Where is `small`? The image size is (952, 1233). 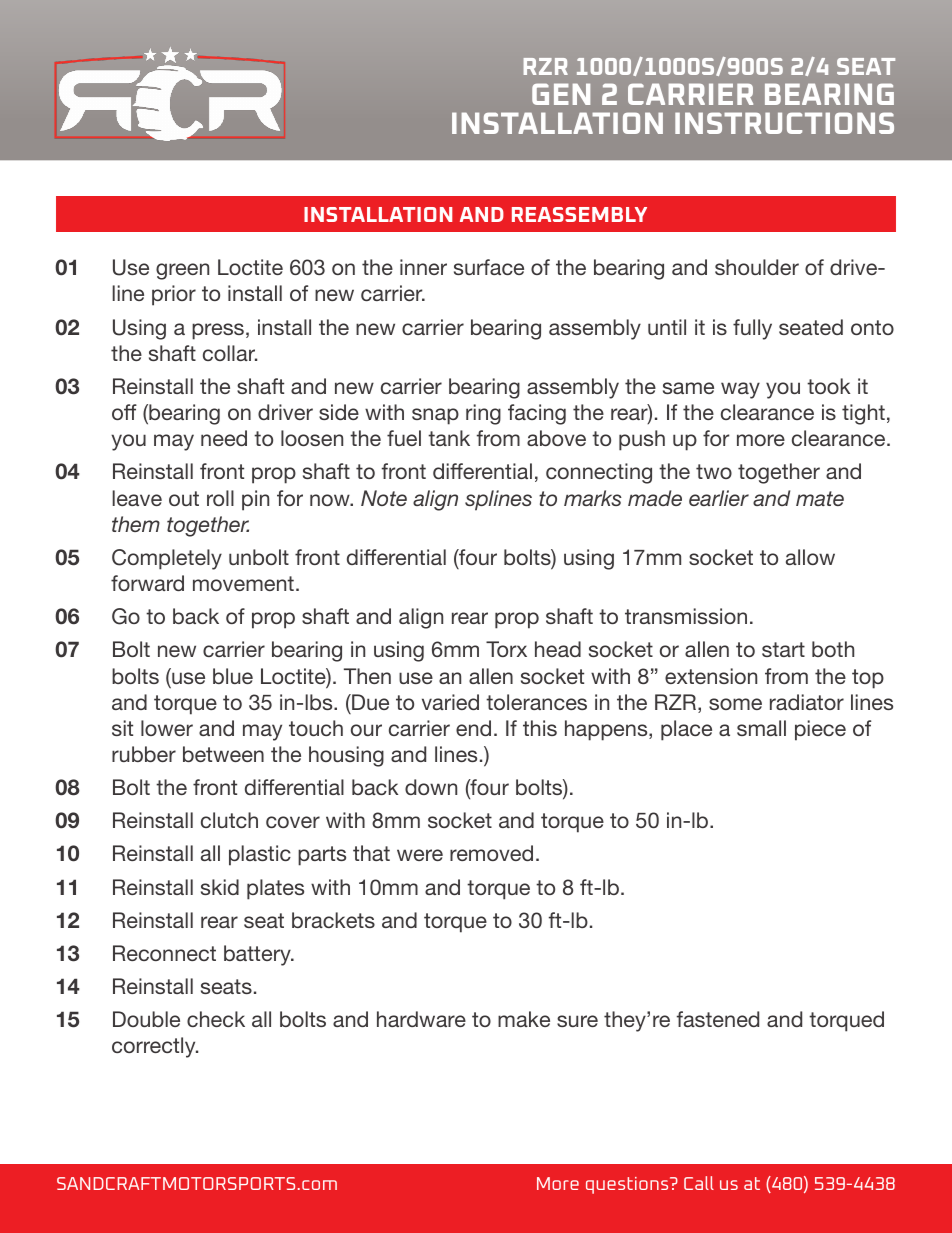 small is located at coordinates (761, 728).
